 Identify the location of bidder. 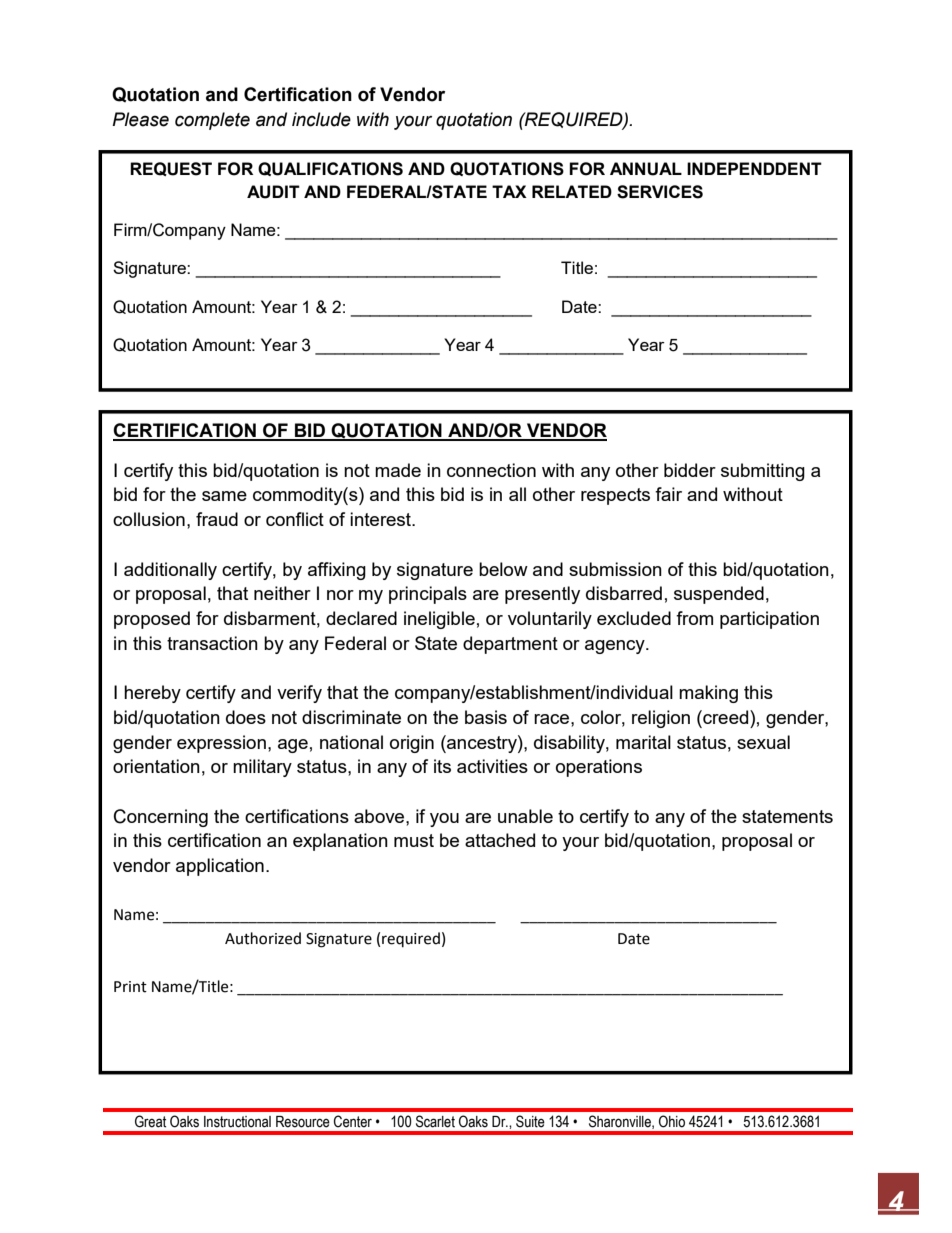
(690, 470).
